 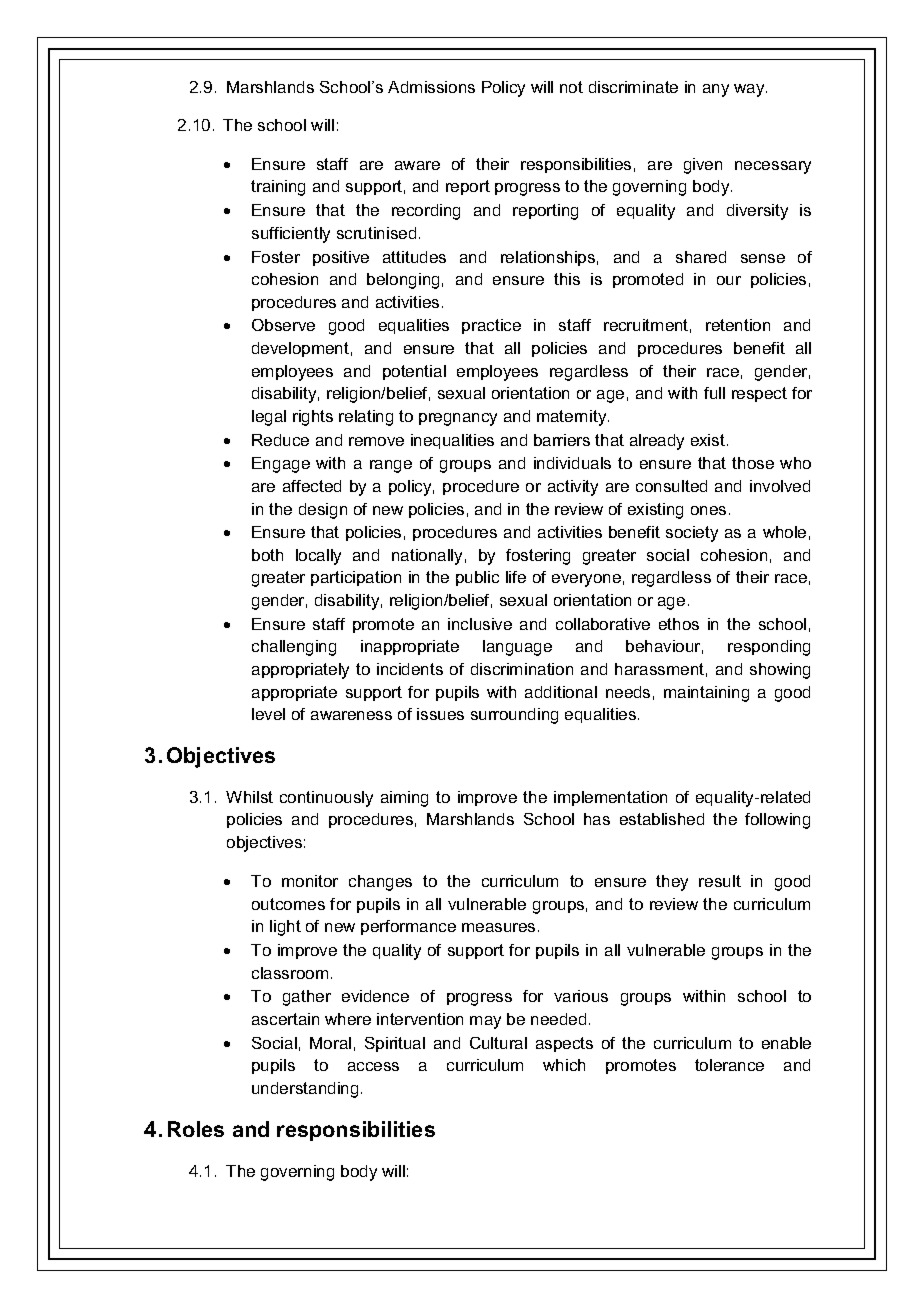 What do you see at coordinates (431, 87) in the screenshot?
I see `Admissions` at bounding box center [431, 87].
